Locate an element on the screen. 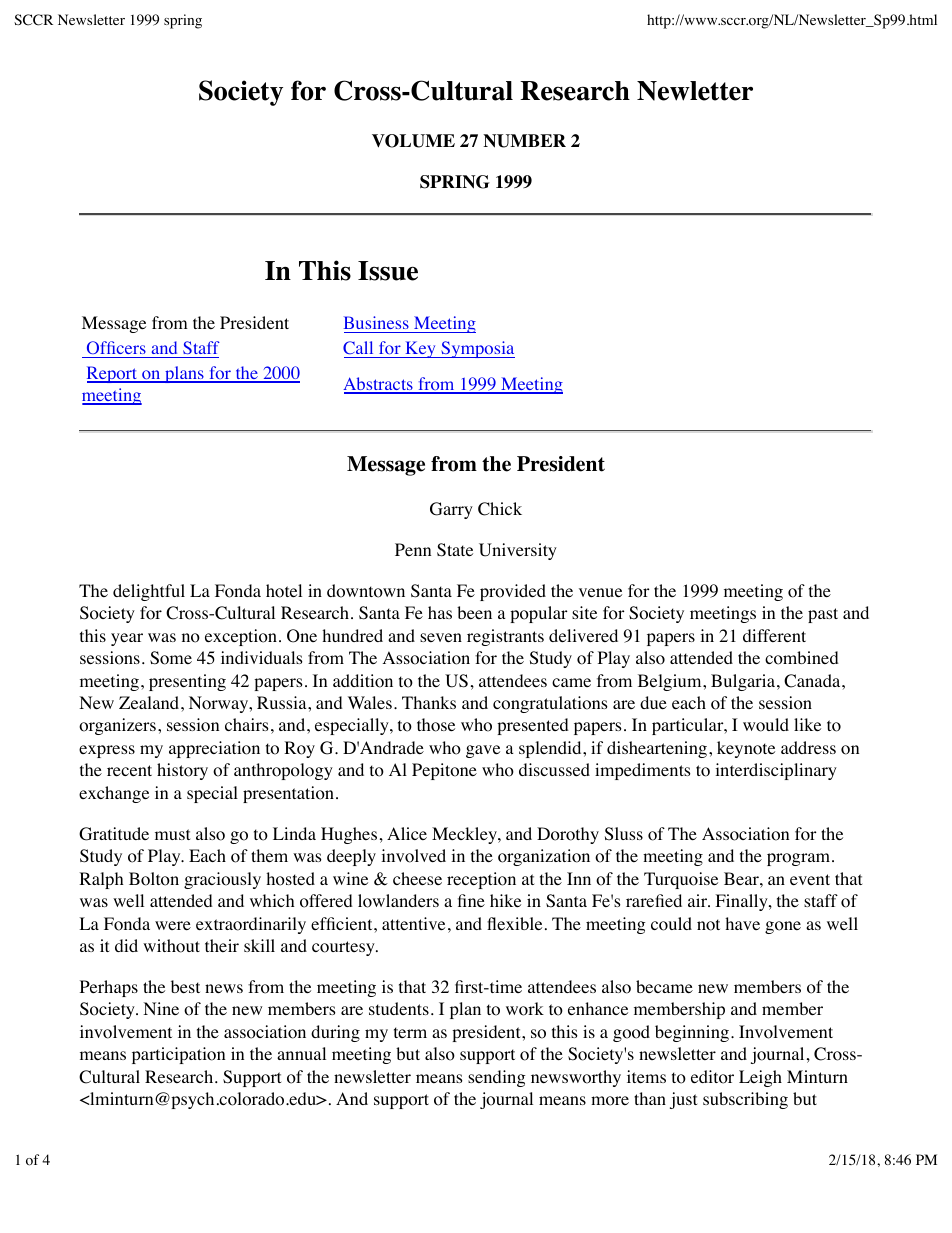  delightful is located at coordinates (149, 592).
